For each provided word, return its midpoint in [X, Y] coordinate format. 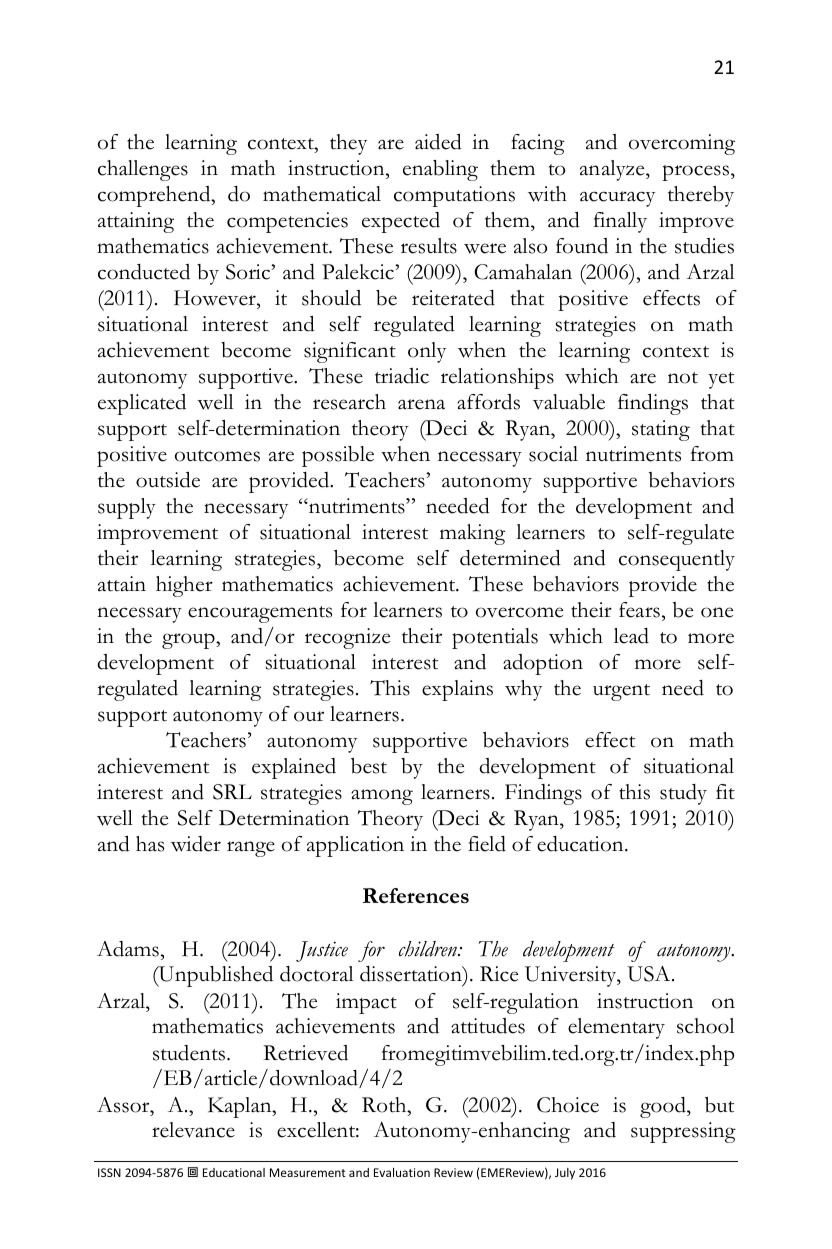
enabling [440, 170]
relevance [193, 1130]
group [189, 641]
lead [631, 636]
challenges [143, 170]
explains [457, 690]
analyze [613, 170]
